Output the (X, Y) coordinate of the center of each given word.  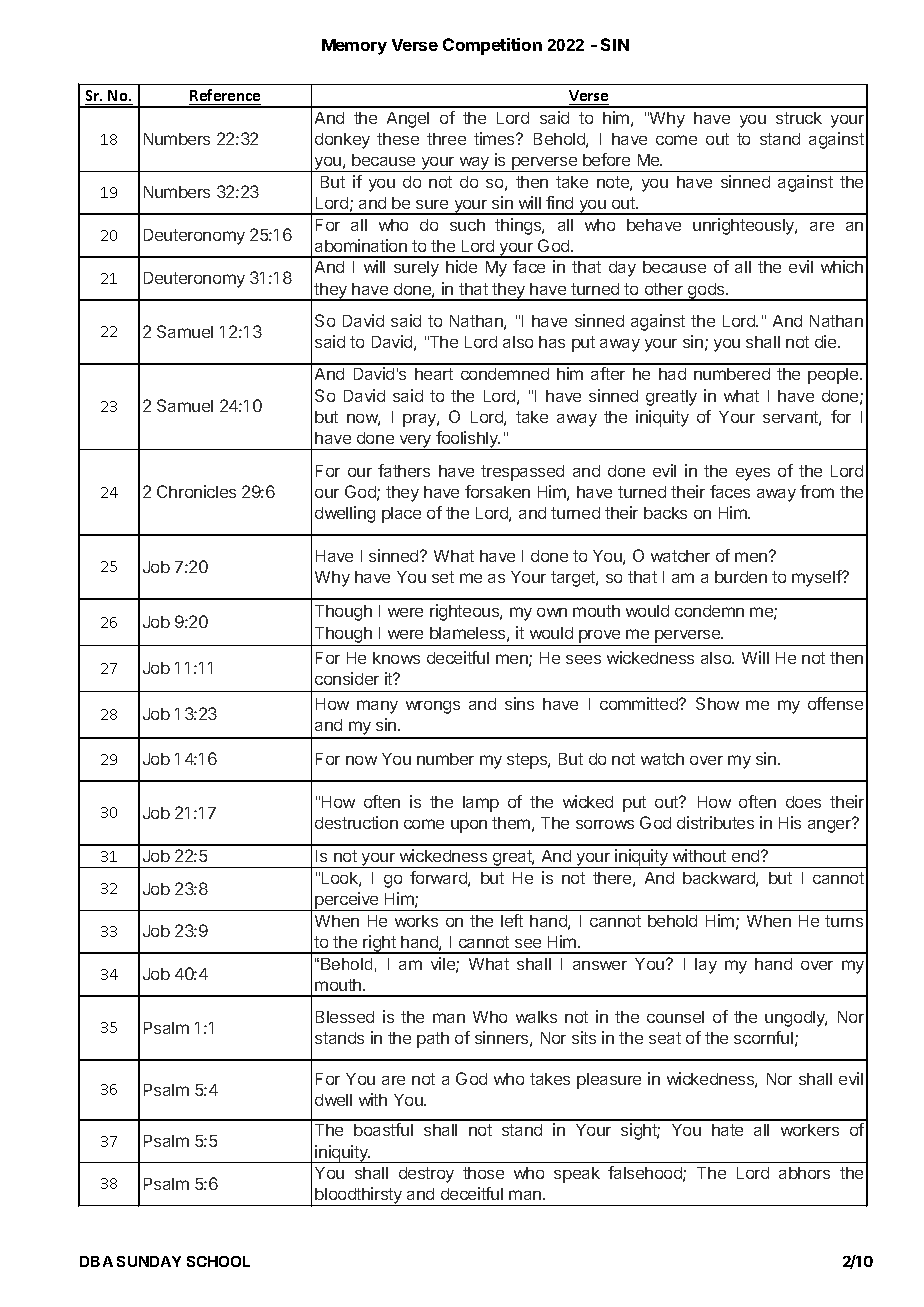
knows (396, 658)
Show (717, 703)
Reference (225, 95)
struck (799, 118)
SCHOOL (218, 1261)
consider (347, 678)
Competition (492, 46)
